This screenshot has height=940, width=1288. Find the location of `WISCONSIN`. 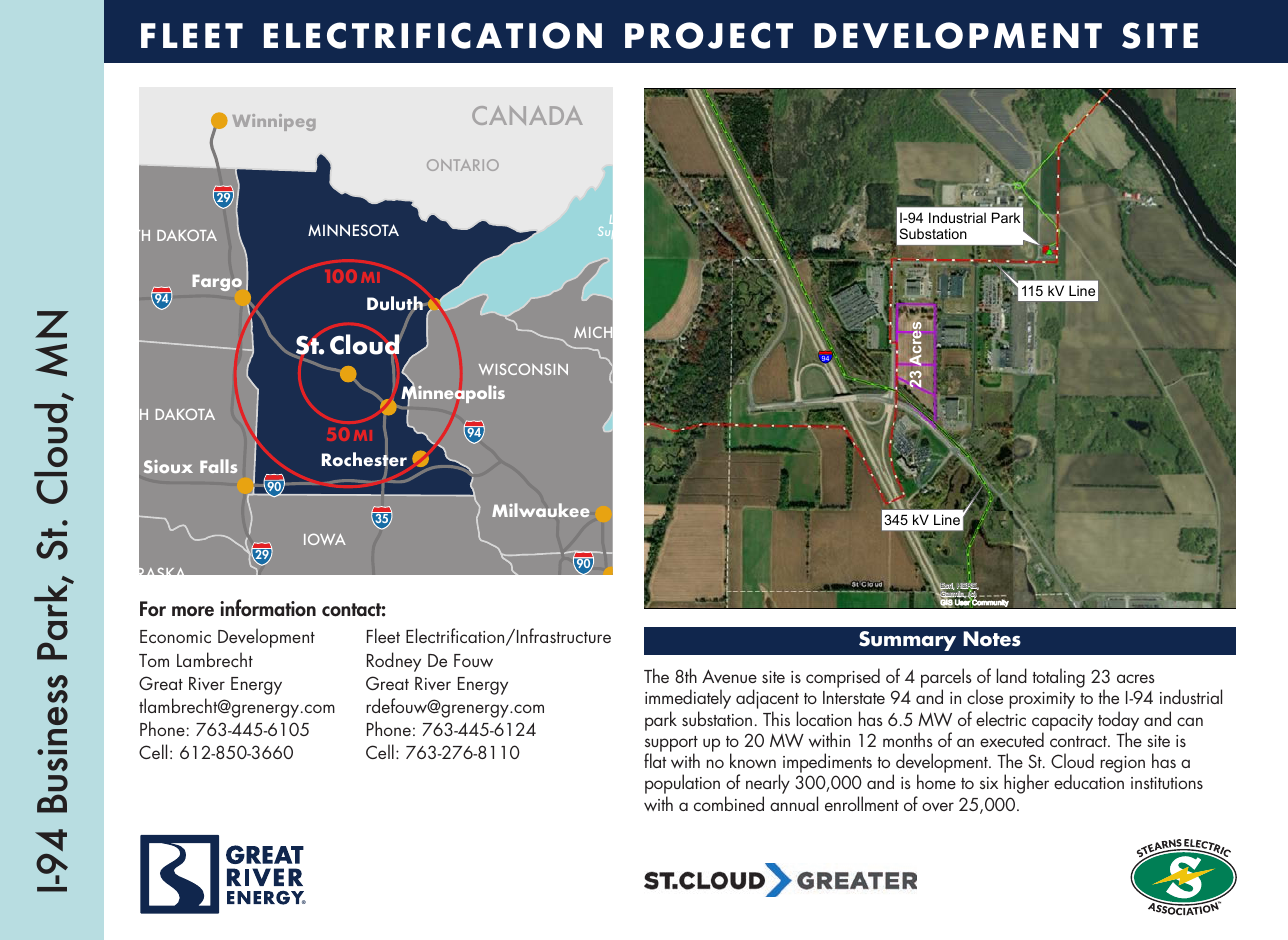

WISCONSIN is located at coordinates (523, 369).
